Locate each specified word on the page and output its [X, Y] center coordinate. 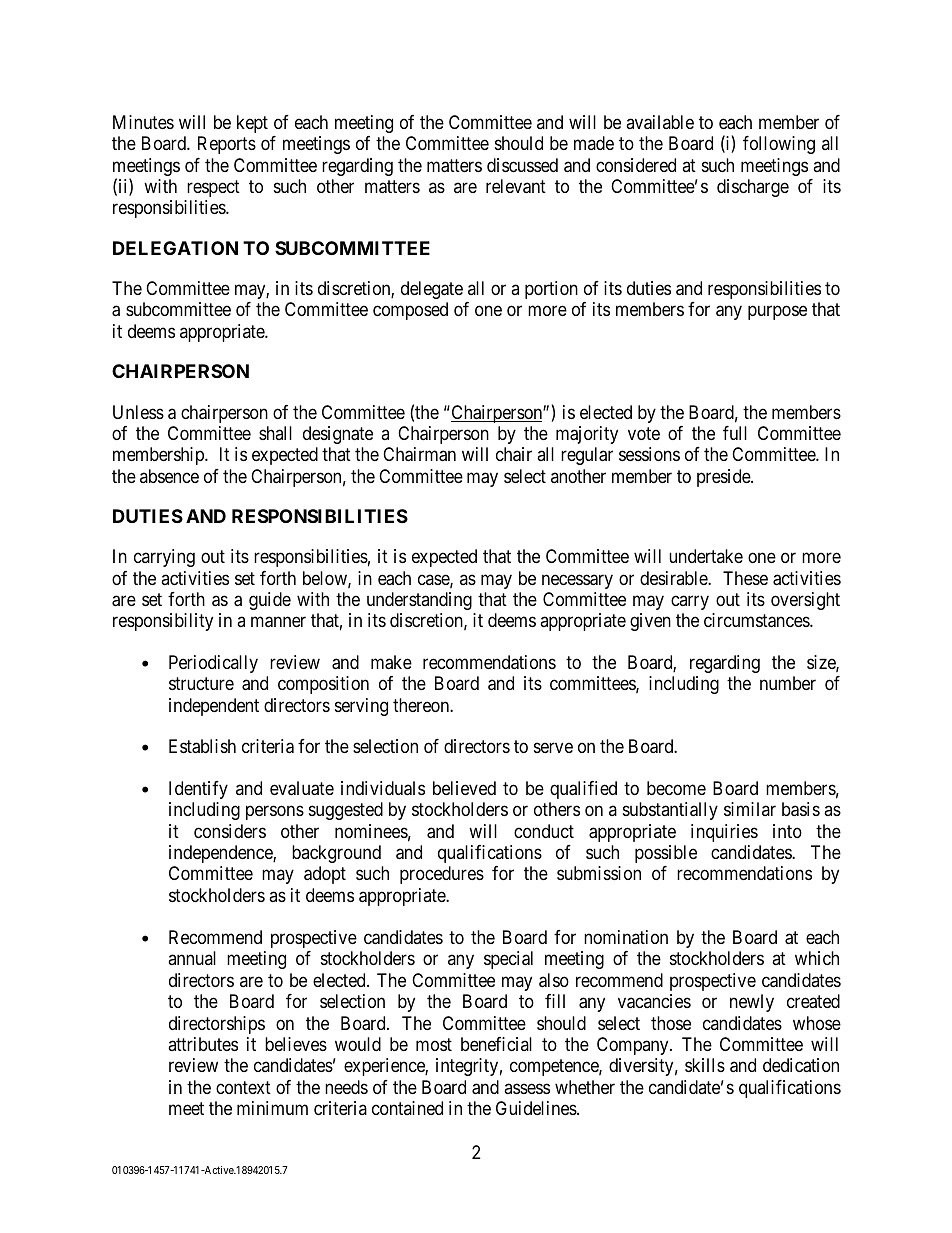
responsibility [163, 622]
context [243, 1087]
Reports [227, 145]
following [779, 145]
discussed [522, 165]
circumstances [757, 620]
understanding [419, 601]
